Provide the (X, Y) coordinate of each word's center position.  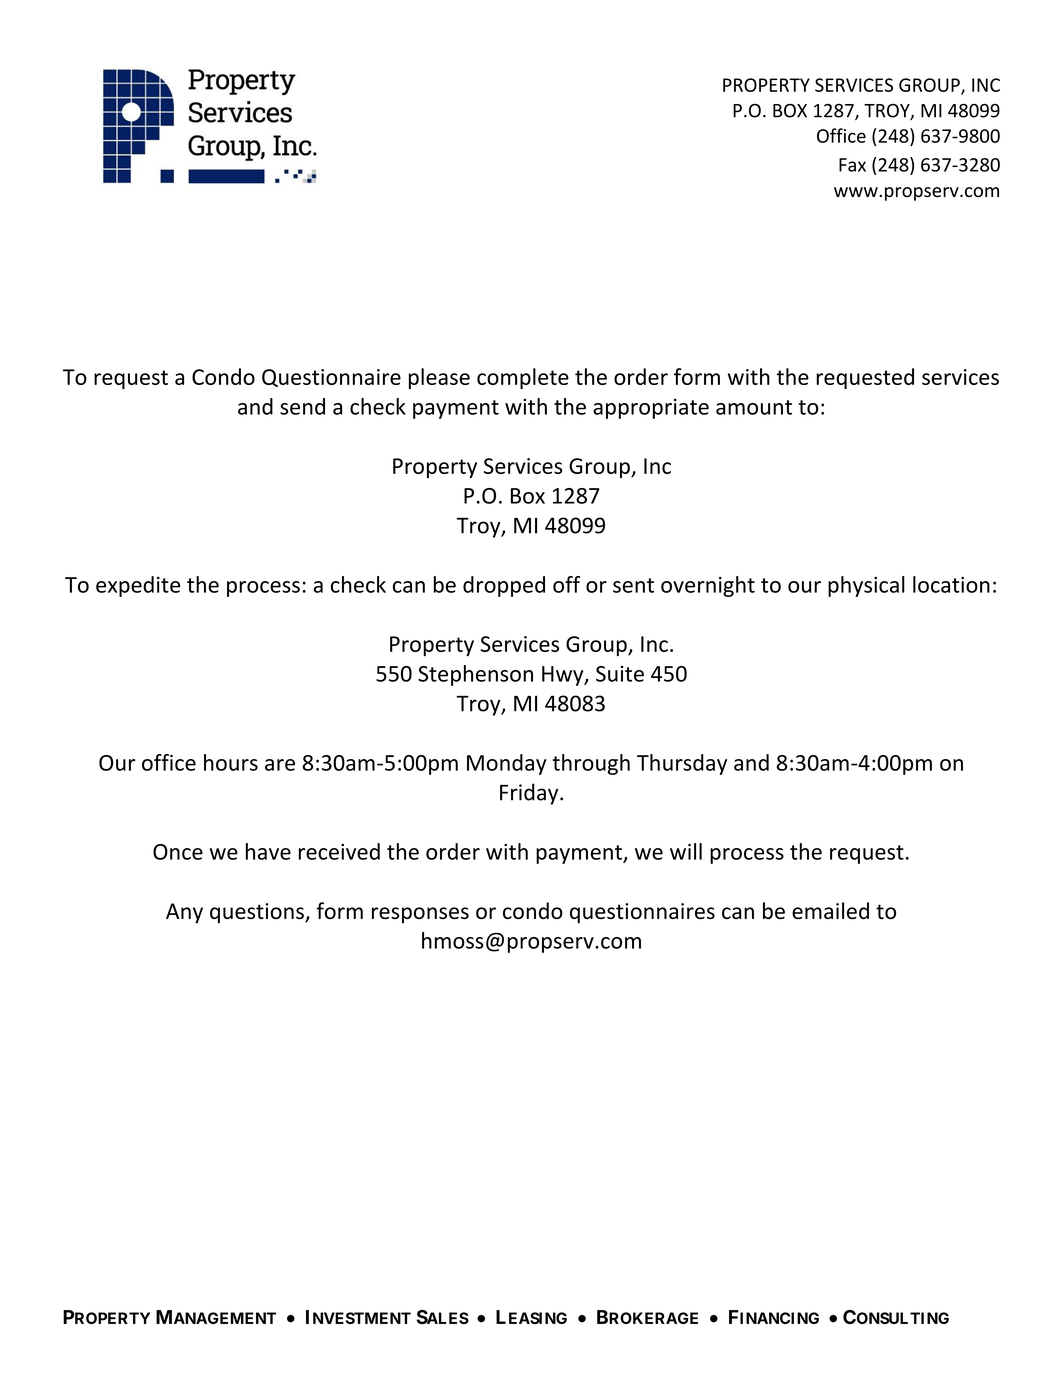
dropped (504, 586)
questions (258, 913)
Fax (852, 165)
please (439, 378)
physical (866, 586)
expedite (138, 586)
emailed (830, 910)
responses (420, 915)
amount (754, 407)
